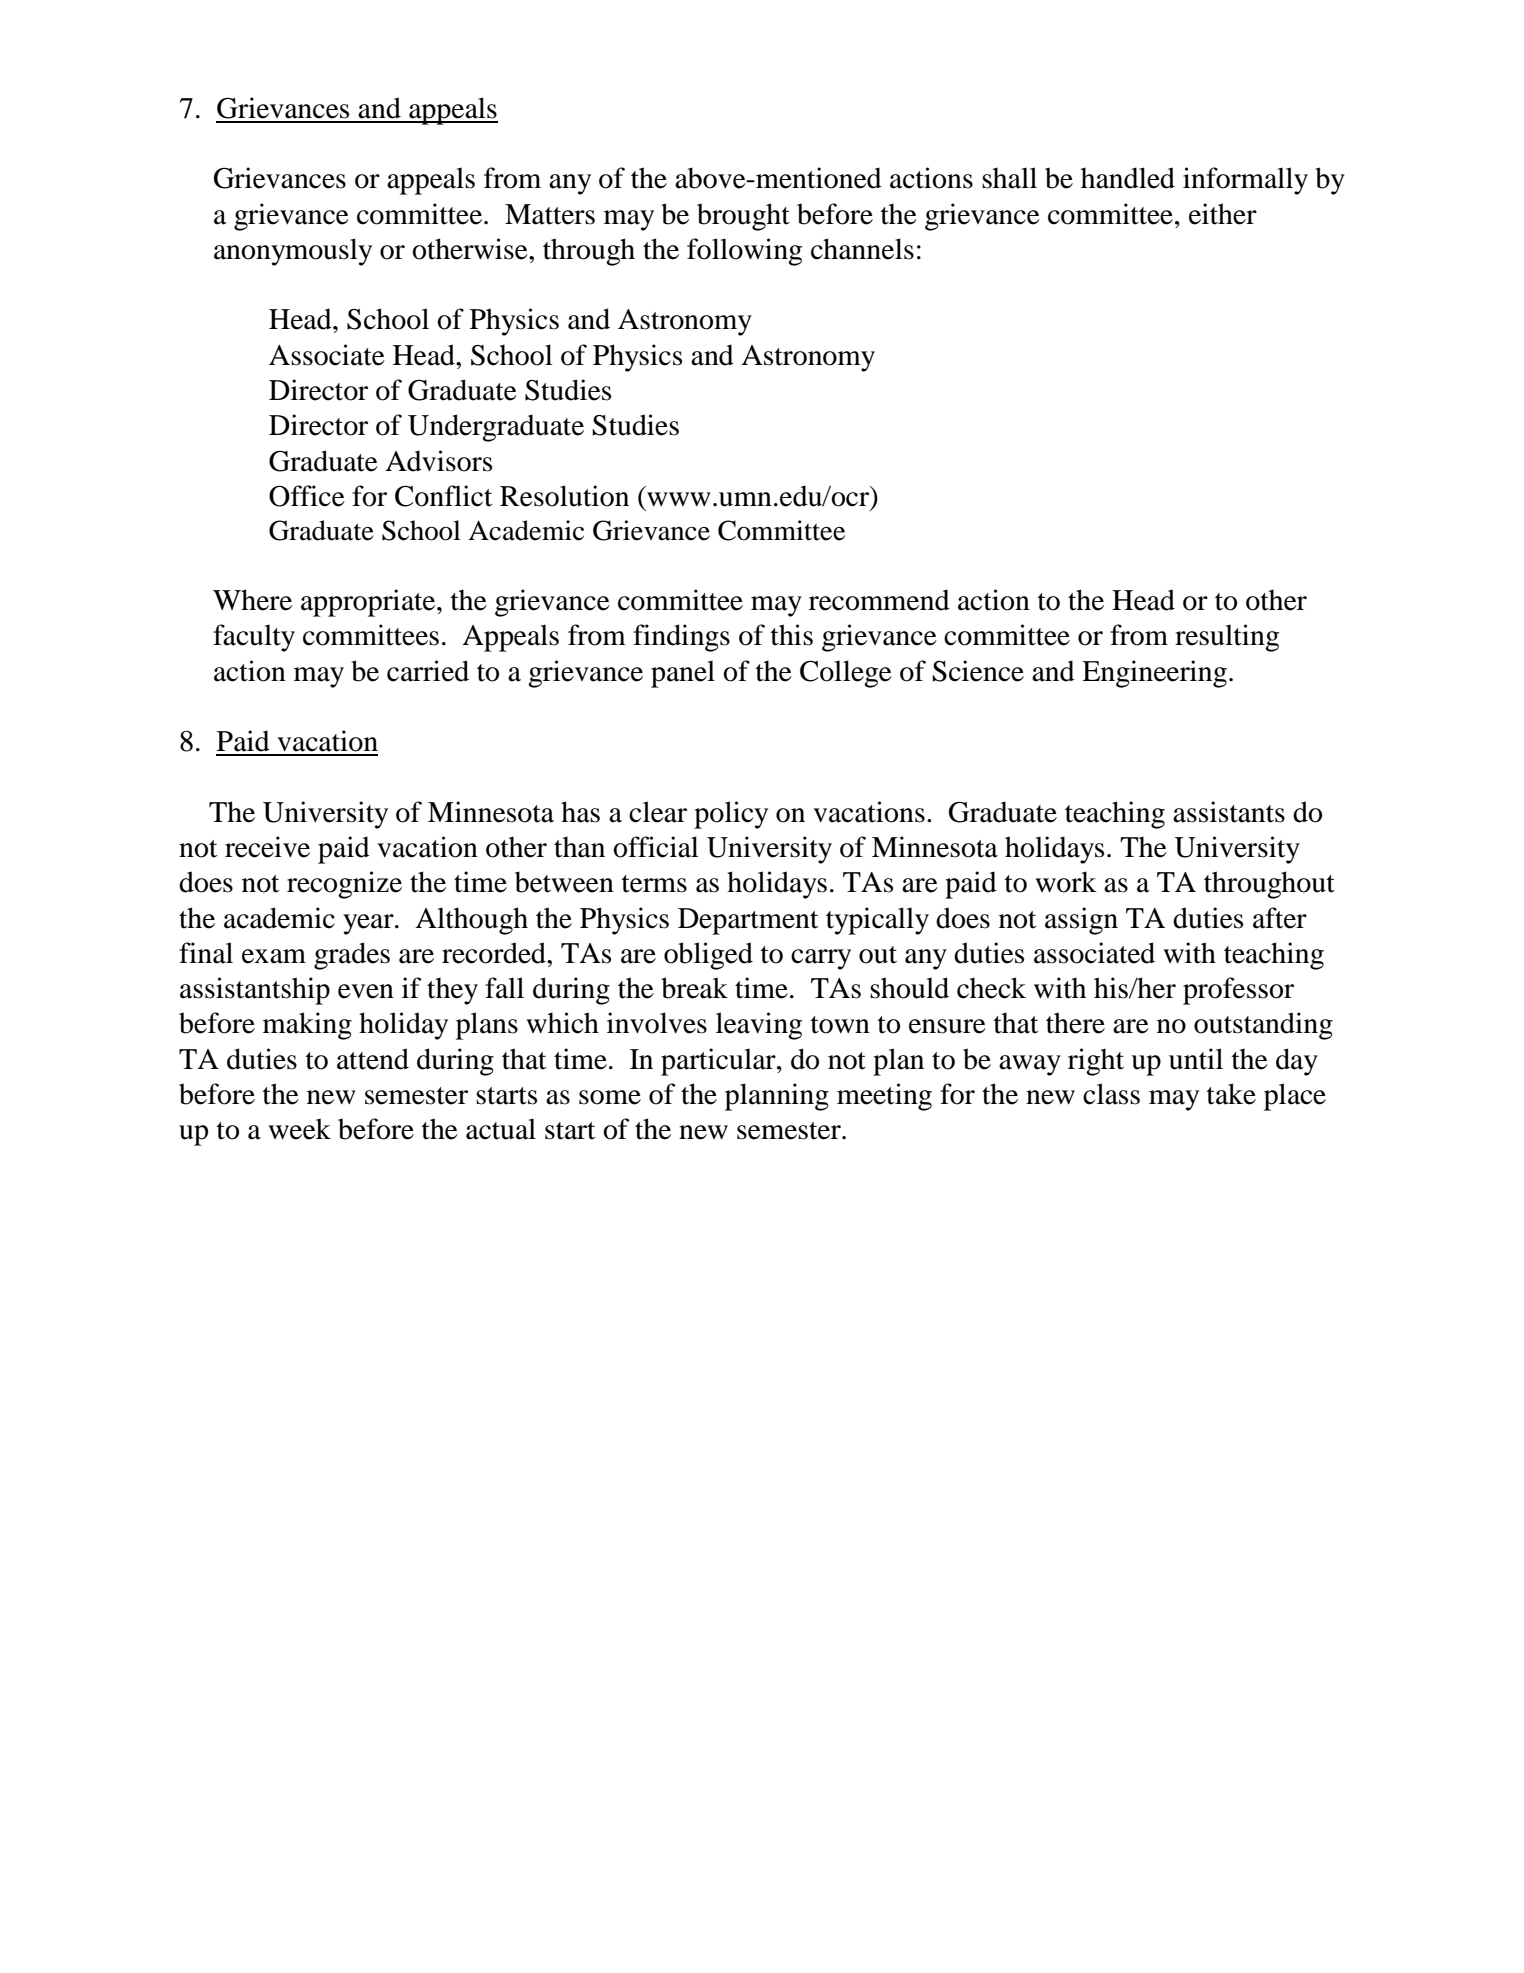 This screenshot has height=1973, width=1524. Describe the element at coordinates (254, 638) in the screenshot. I see `faculty` at that location.
